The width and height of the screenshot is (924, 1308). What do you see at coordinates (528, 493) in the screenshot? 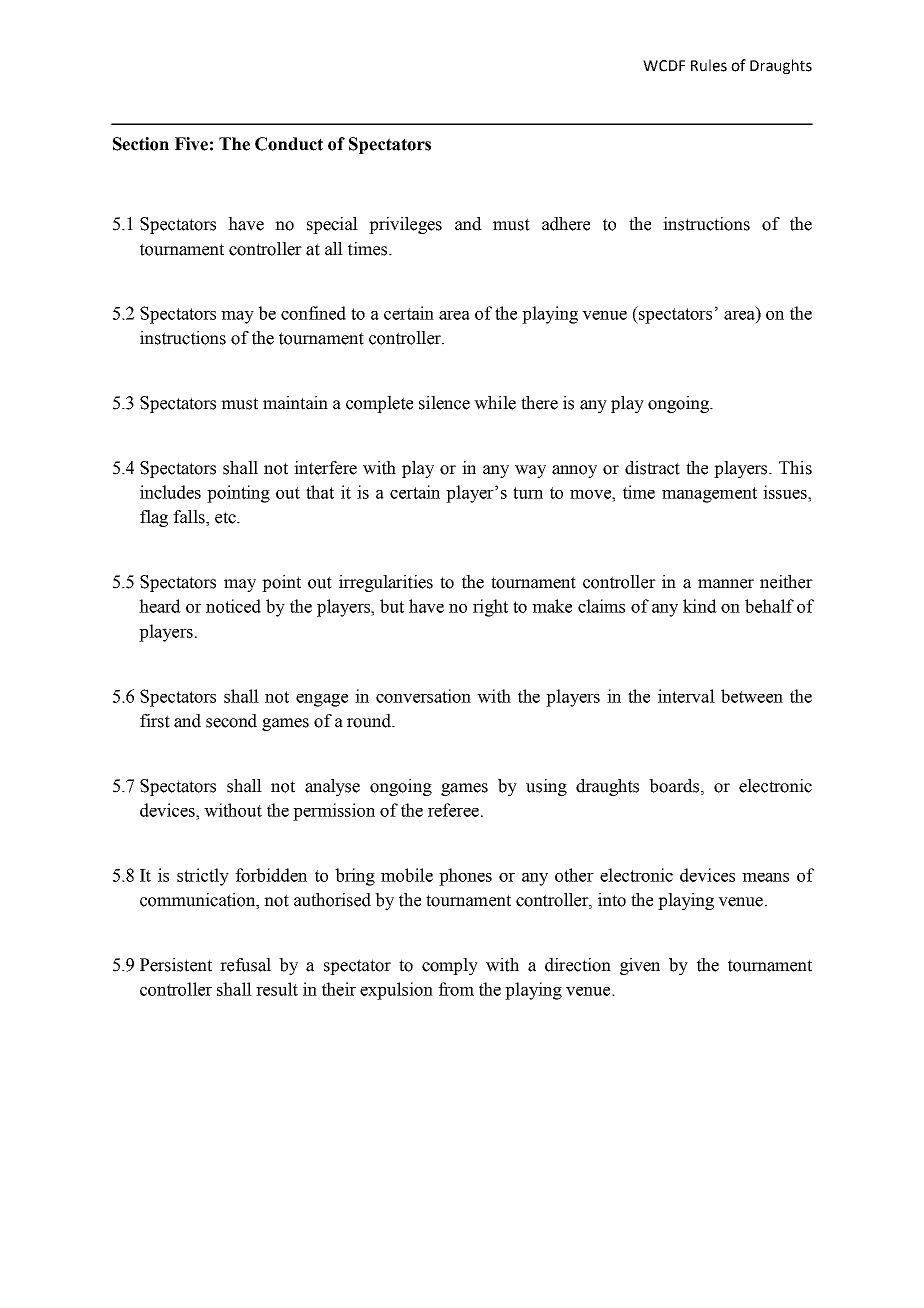
I see `turn` at bounding box center [528, 493].
